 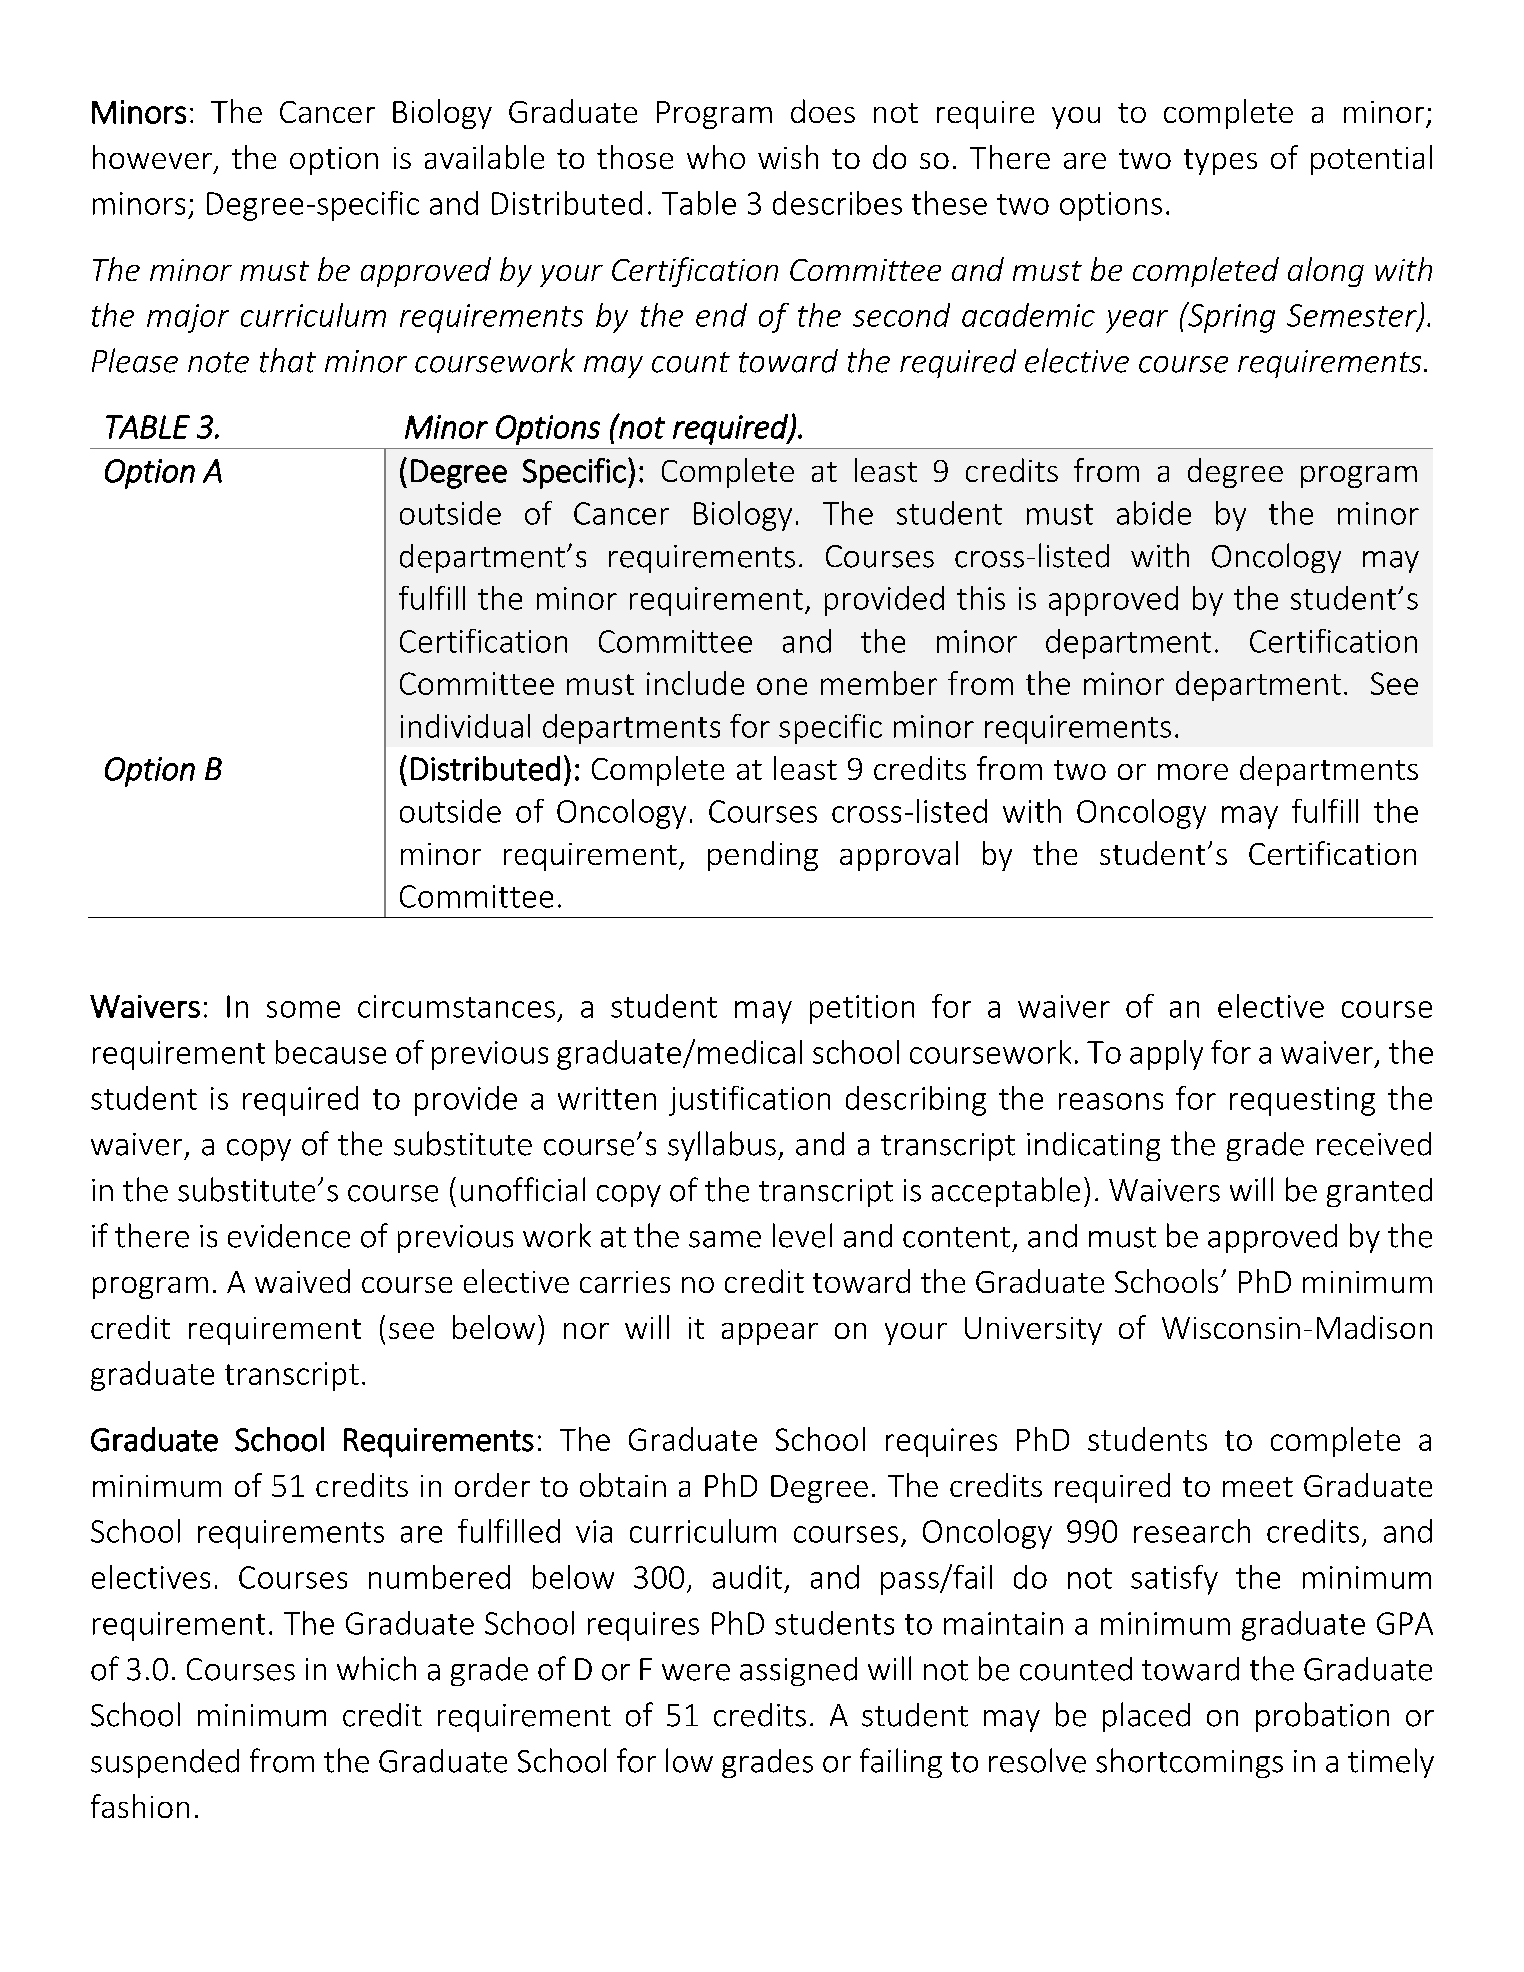 I want to click on suspended, so click(x=165, y=1763).
